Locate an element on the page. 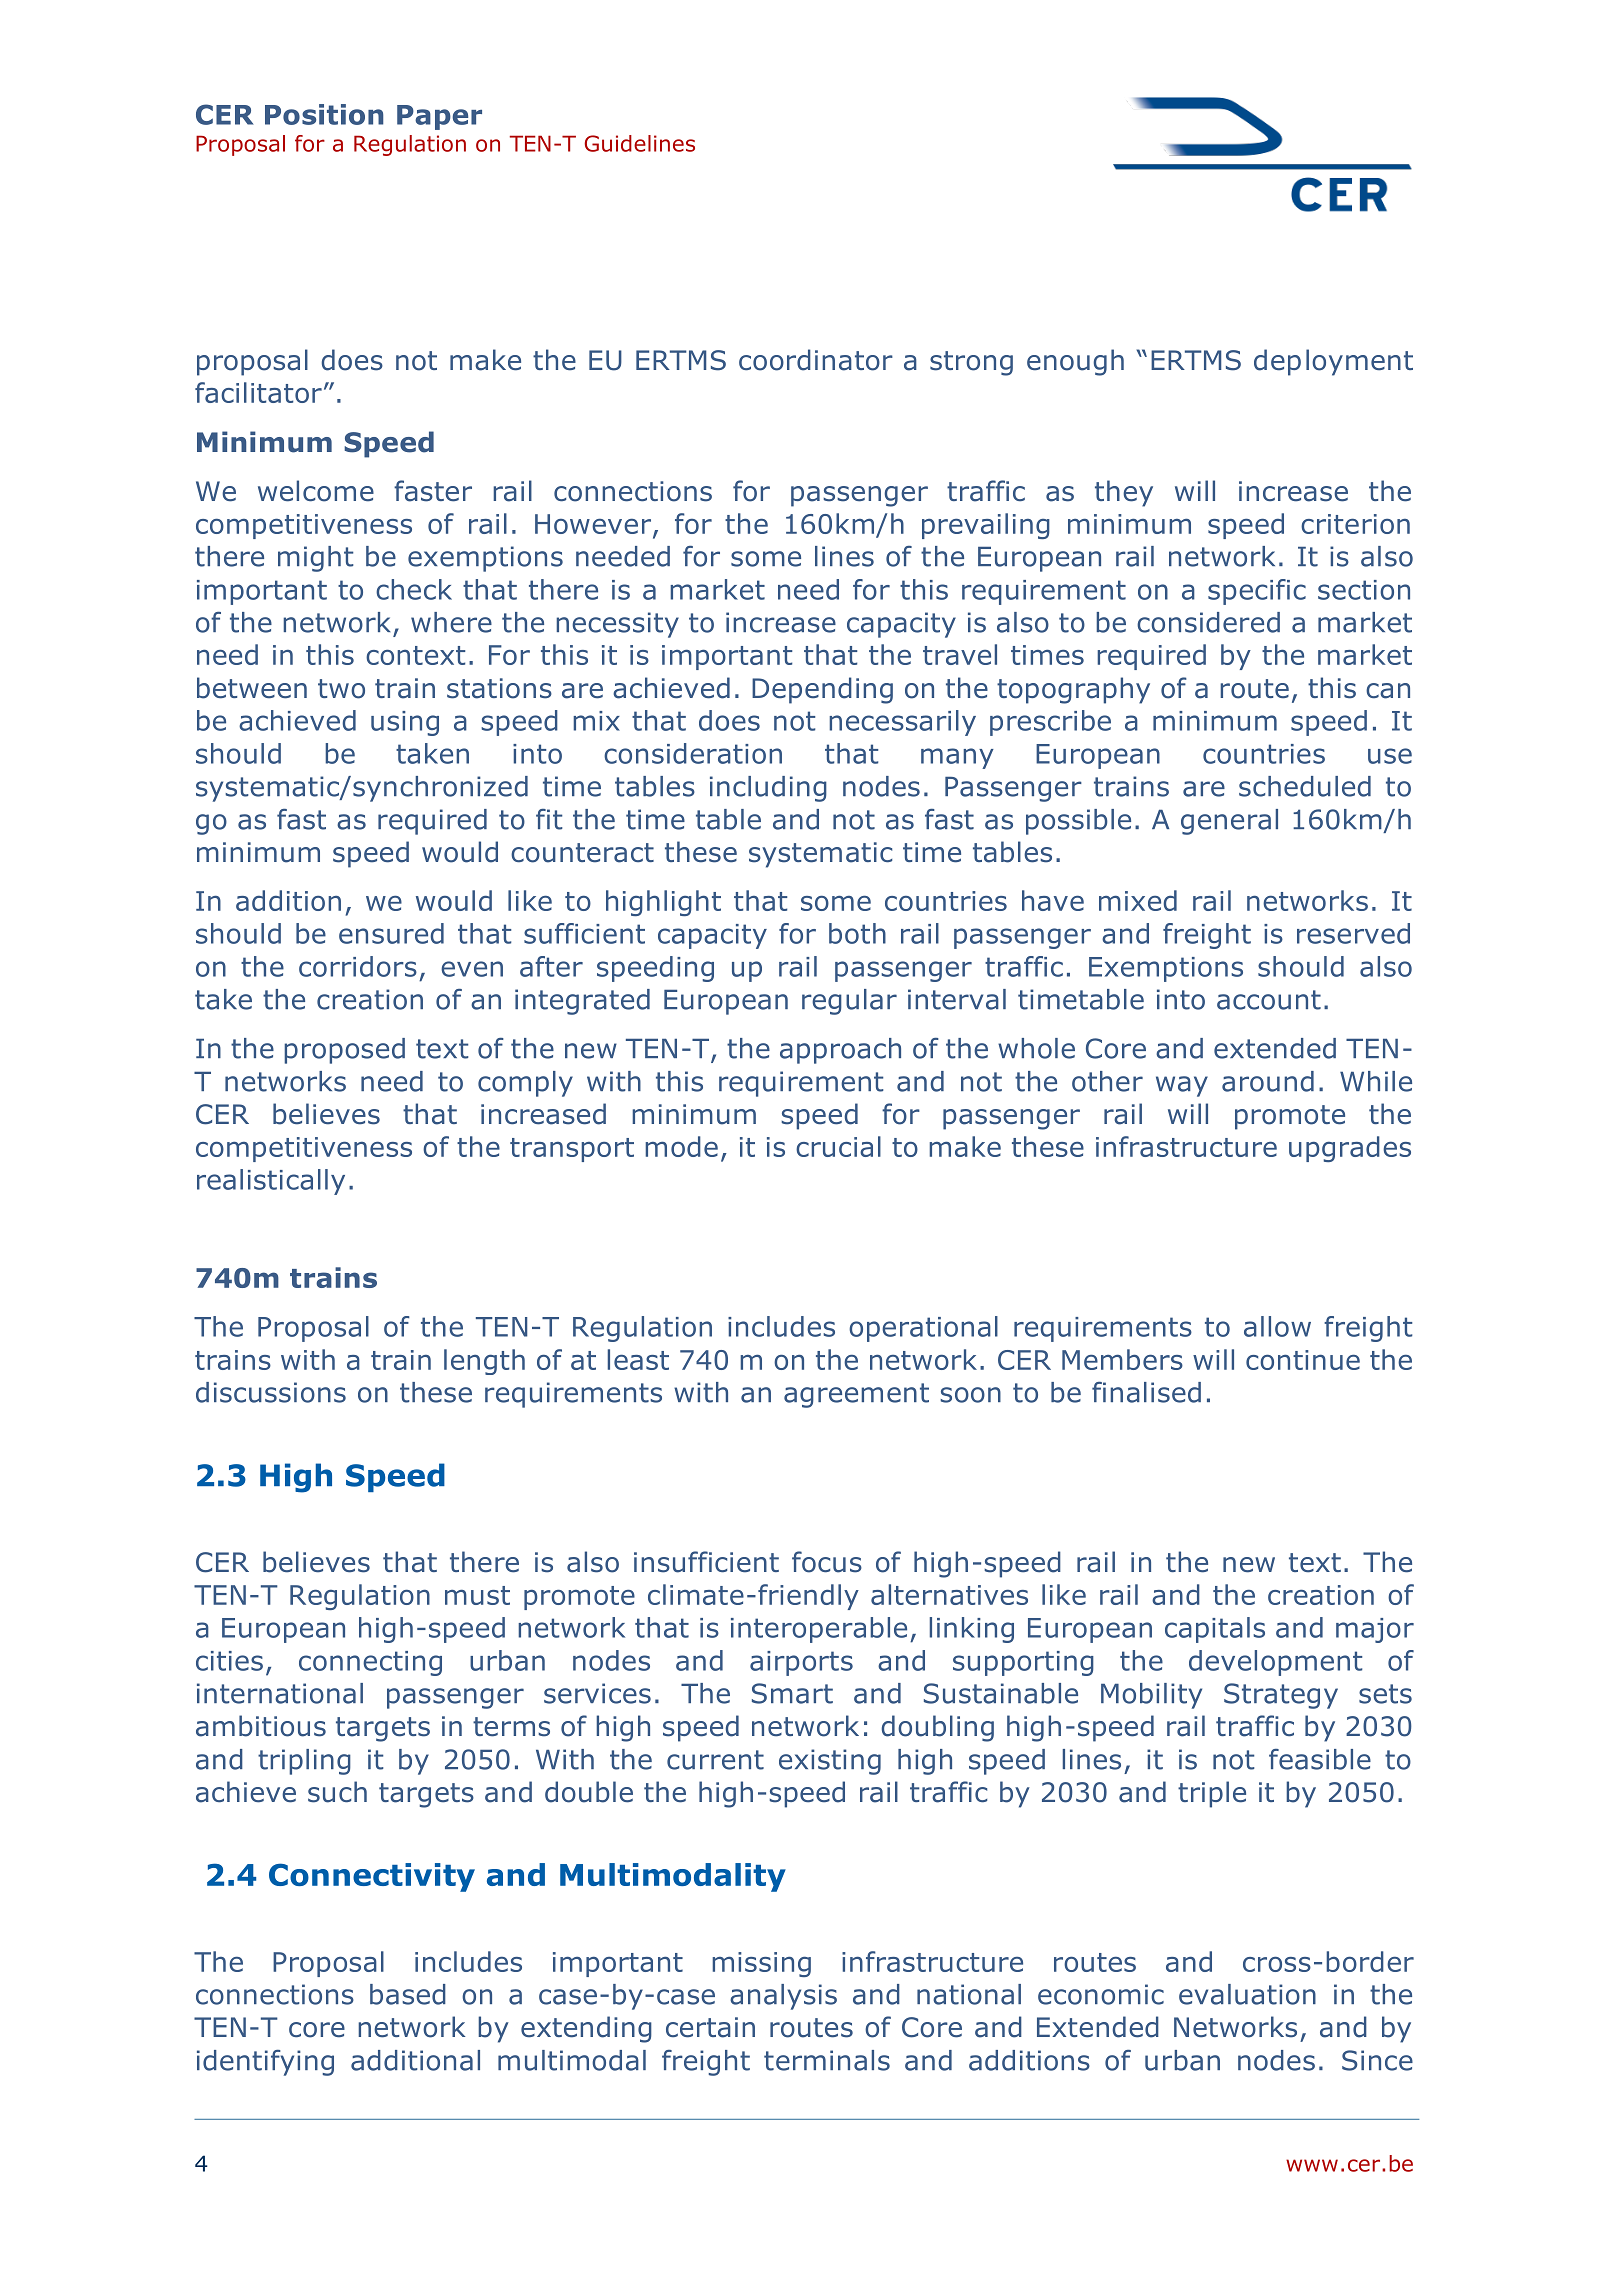 The height and width of the page is (2273, 1608). capitals is located at coordinates (1215, 1630).
